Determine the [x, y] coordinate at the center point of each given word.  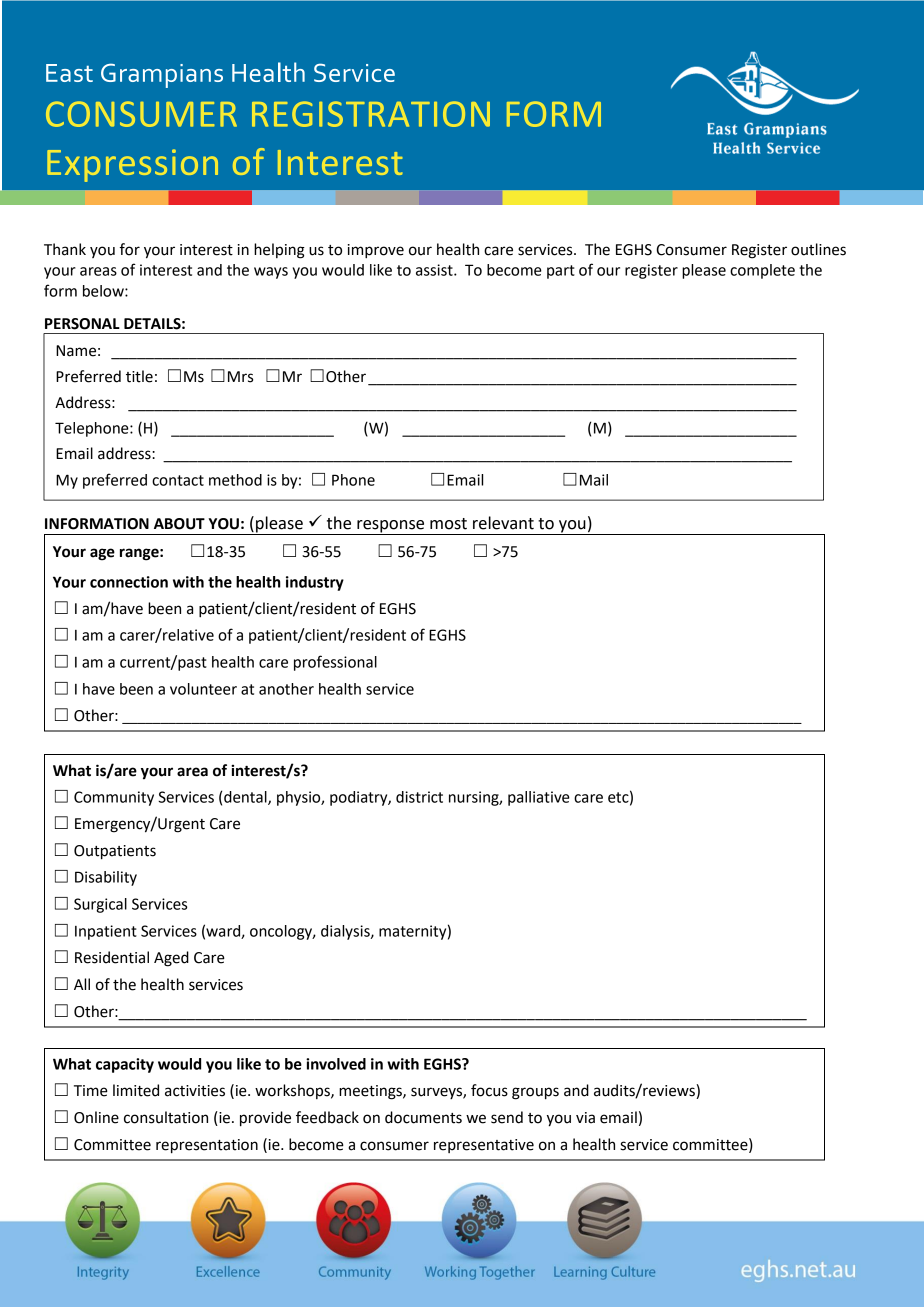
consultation [166, 1117]
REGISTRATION [371, 114]
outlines [818, 249]
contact [178, 480]
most [448, 524]
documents [423, 1117]
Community [114, 798]
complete [762, 271]
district [419, 797]
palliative [539, 798]
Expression [132, 165]
